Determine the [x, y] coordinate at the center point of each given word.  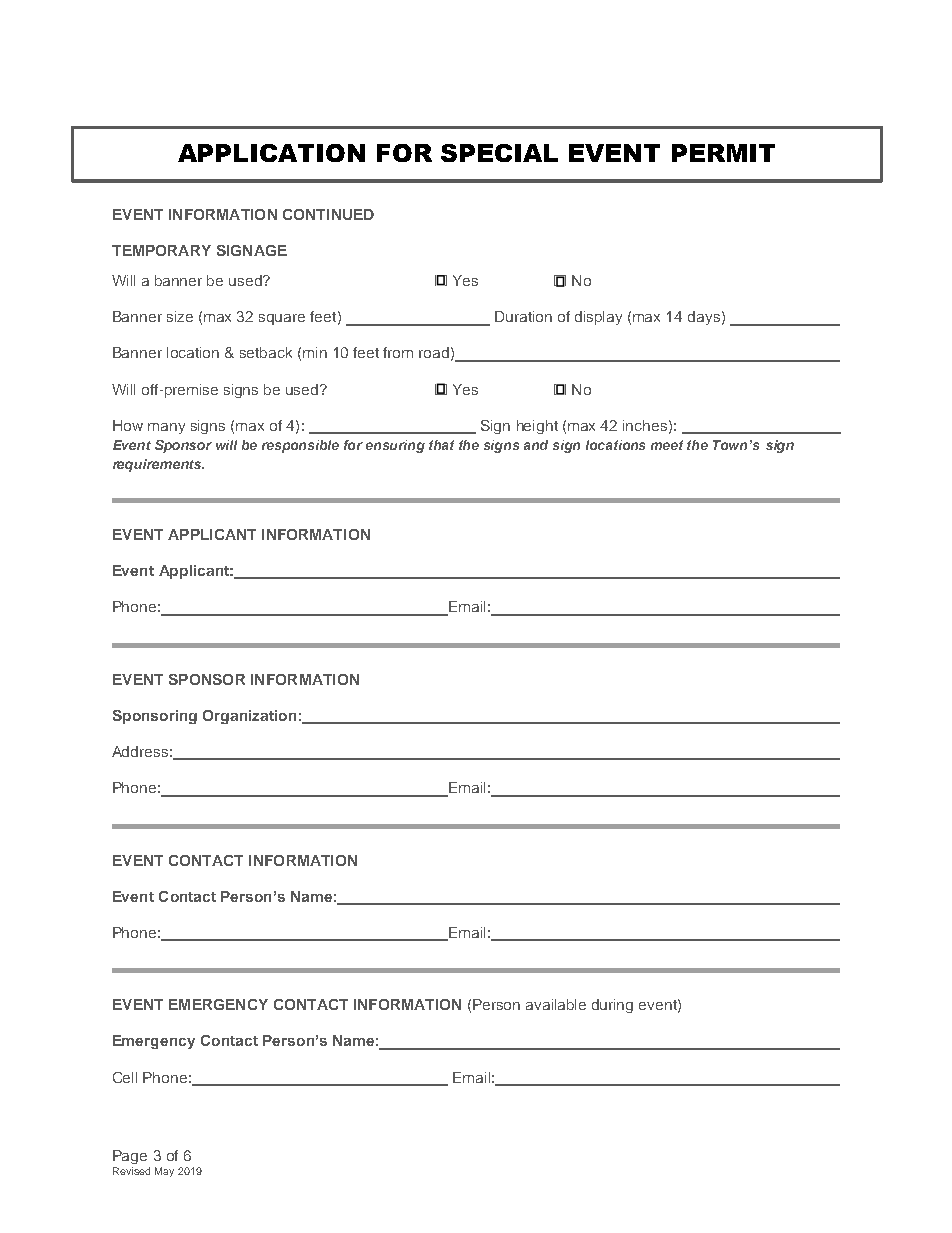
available [556, 1004]
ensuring [395, 446]
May [164, 1172]
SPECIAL [499, 153]
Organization [249, 717]
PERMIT [723, 153]
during [612, 1006]
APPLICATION [271, 153]
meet [667, 445]
